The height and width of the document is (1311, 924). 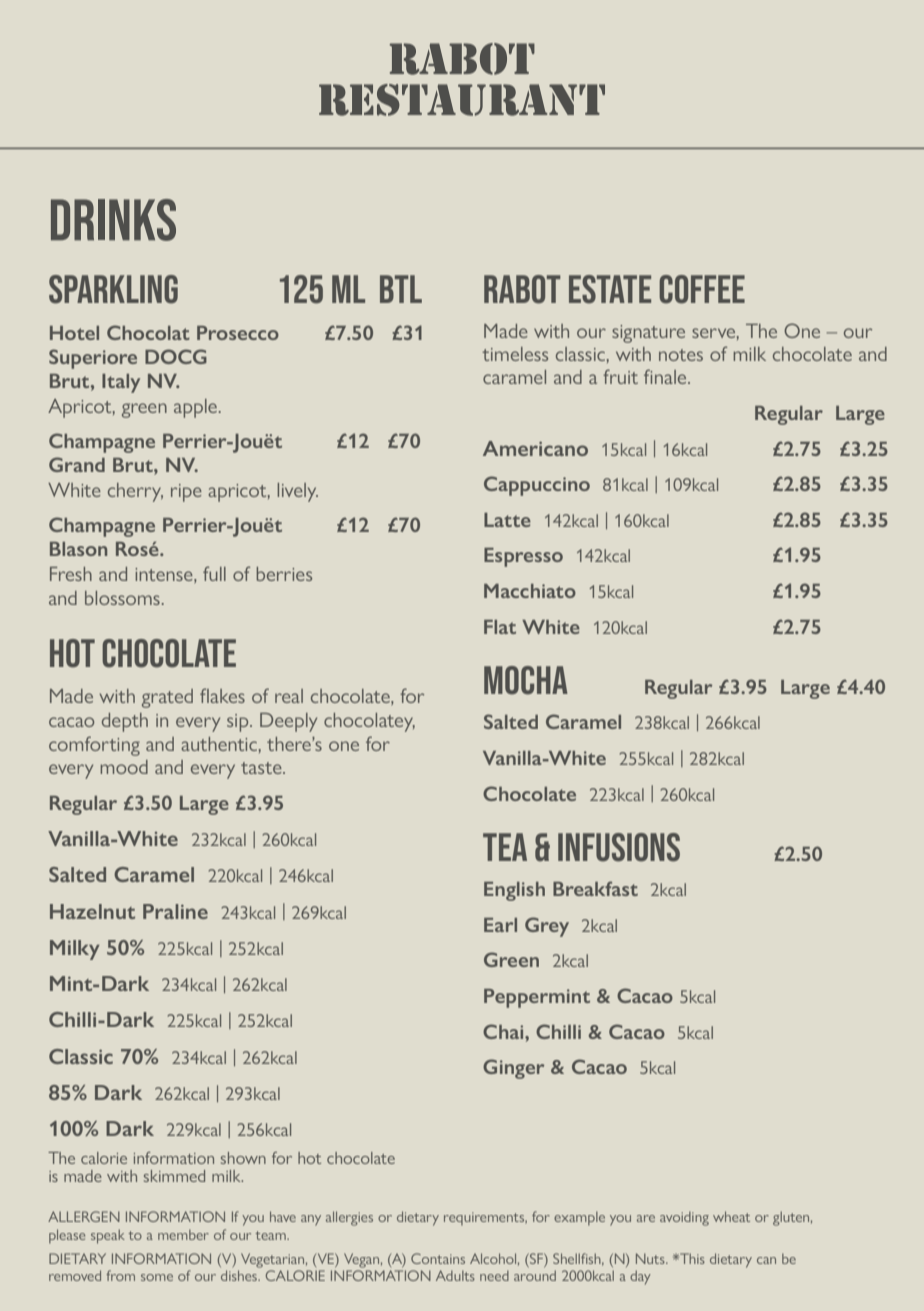 What do you see at coordinates (595, 888) in the document?
I see `Breakfast` at bounding box center [595, 888].
